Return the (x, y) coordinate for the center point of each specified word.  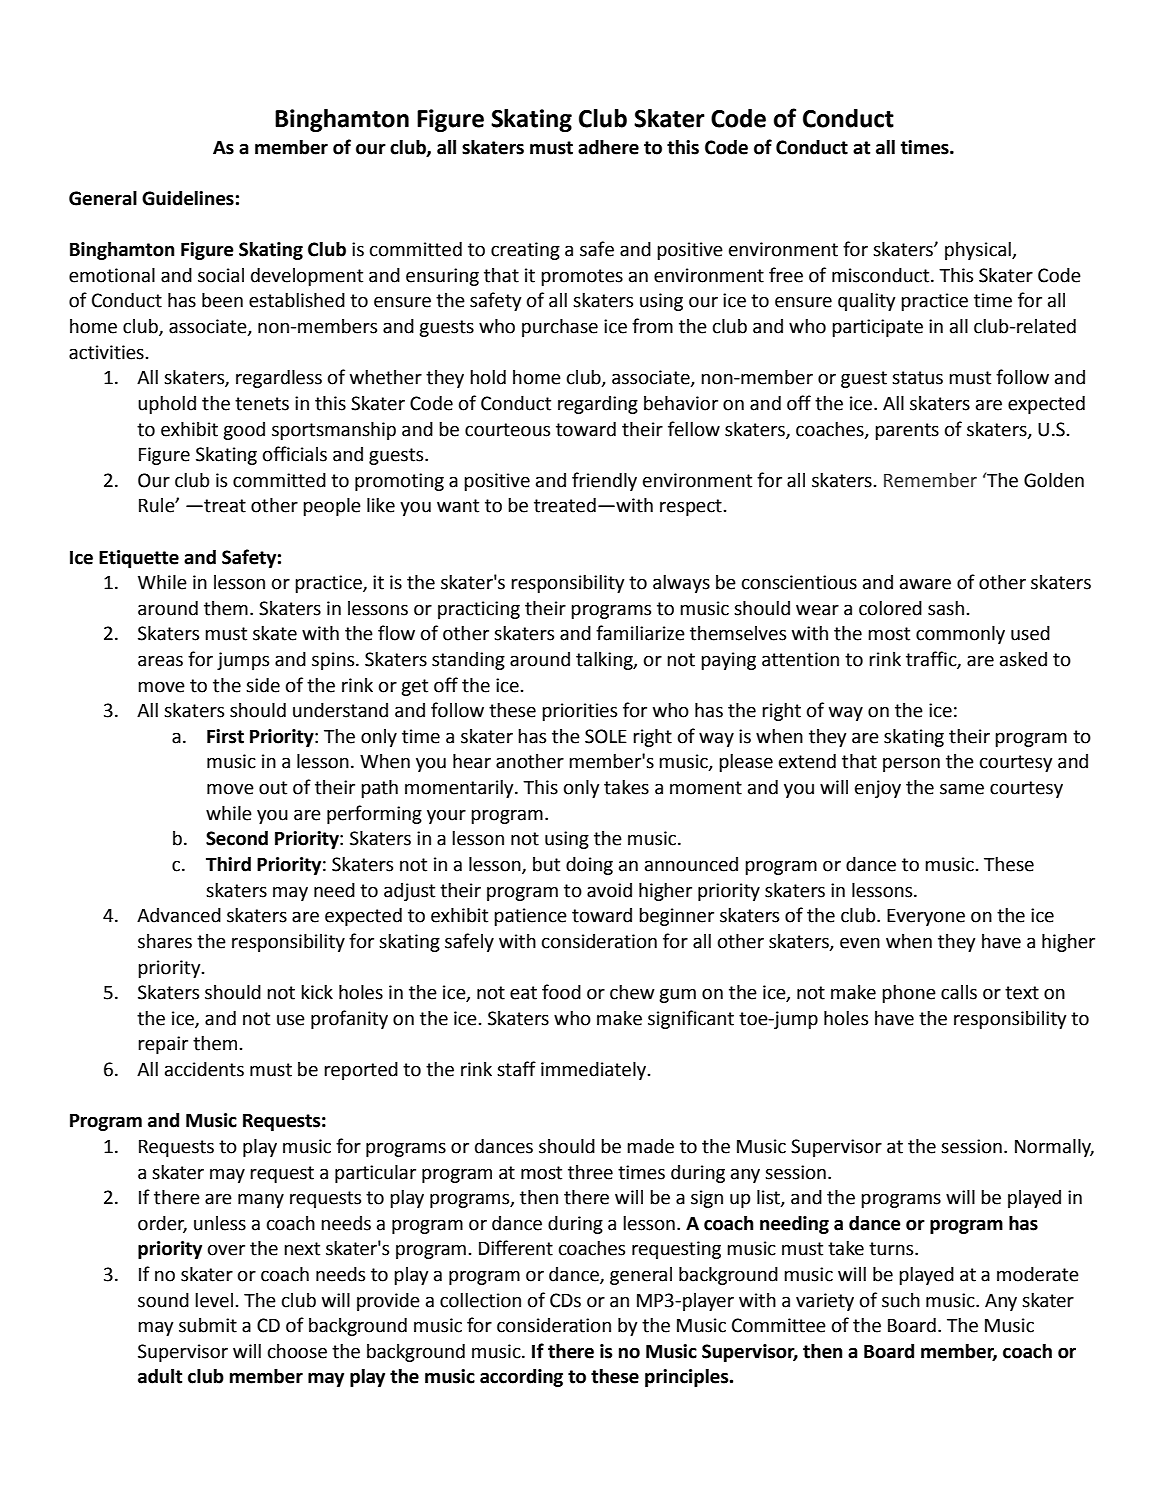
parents (907, 431)
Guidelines (188, 198)
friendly (604, 481)
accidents (204, 1069)
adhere (608, 147)
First (225, 736)
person (911, 764)
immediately (595, 1071)
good (244, 431)
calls (959, 992)
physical (979, 251)
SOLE (606, 736)
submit (208, 1325)
